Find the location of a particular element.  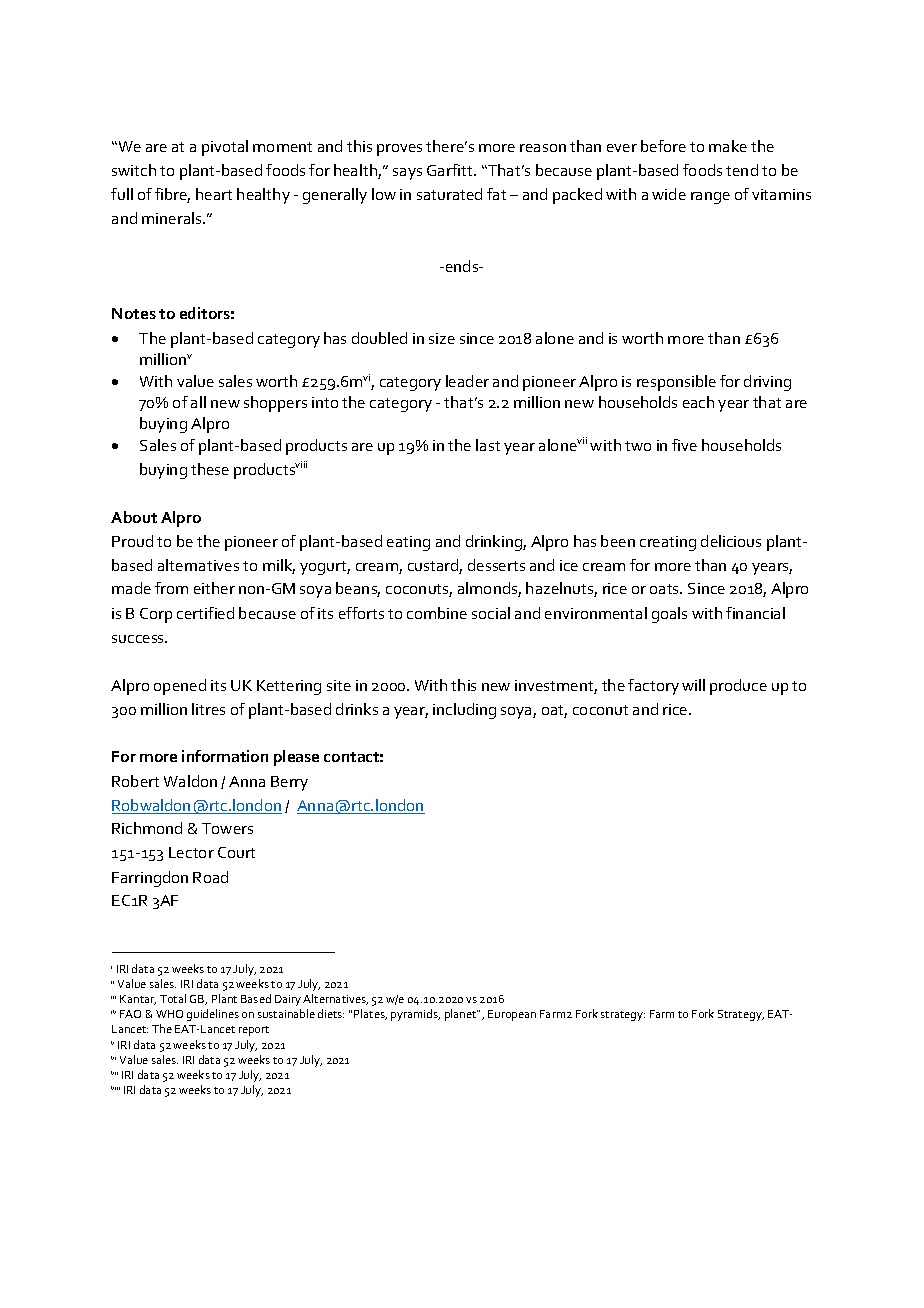

combine is located at coordinates (437, 613).
